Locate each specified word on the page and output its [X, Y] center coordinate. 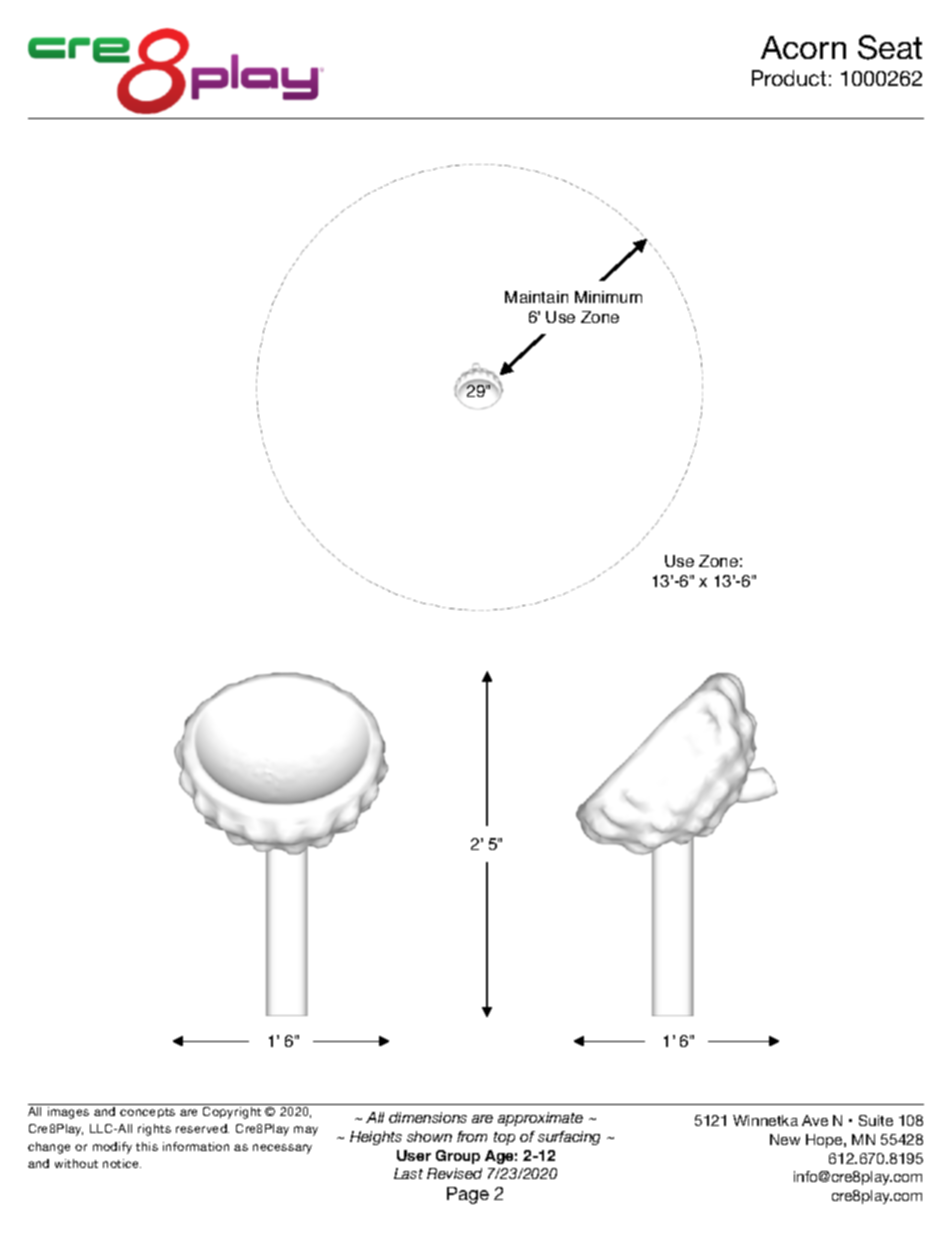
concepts [147, 1113]
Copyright [232, 1113]
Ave [815, 1120]
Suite [876, 1120]
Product [789, 78]
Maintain [536, 297]
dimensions [428, 1117]
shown [429, 1136]
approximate [540, 1119]
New [785, 1139]
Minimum [608, 297]
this [147, 1146]
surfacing [569, 1138]
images [68, 1113]
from [472, 1136]
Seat [890, 47]
